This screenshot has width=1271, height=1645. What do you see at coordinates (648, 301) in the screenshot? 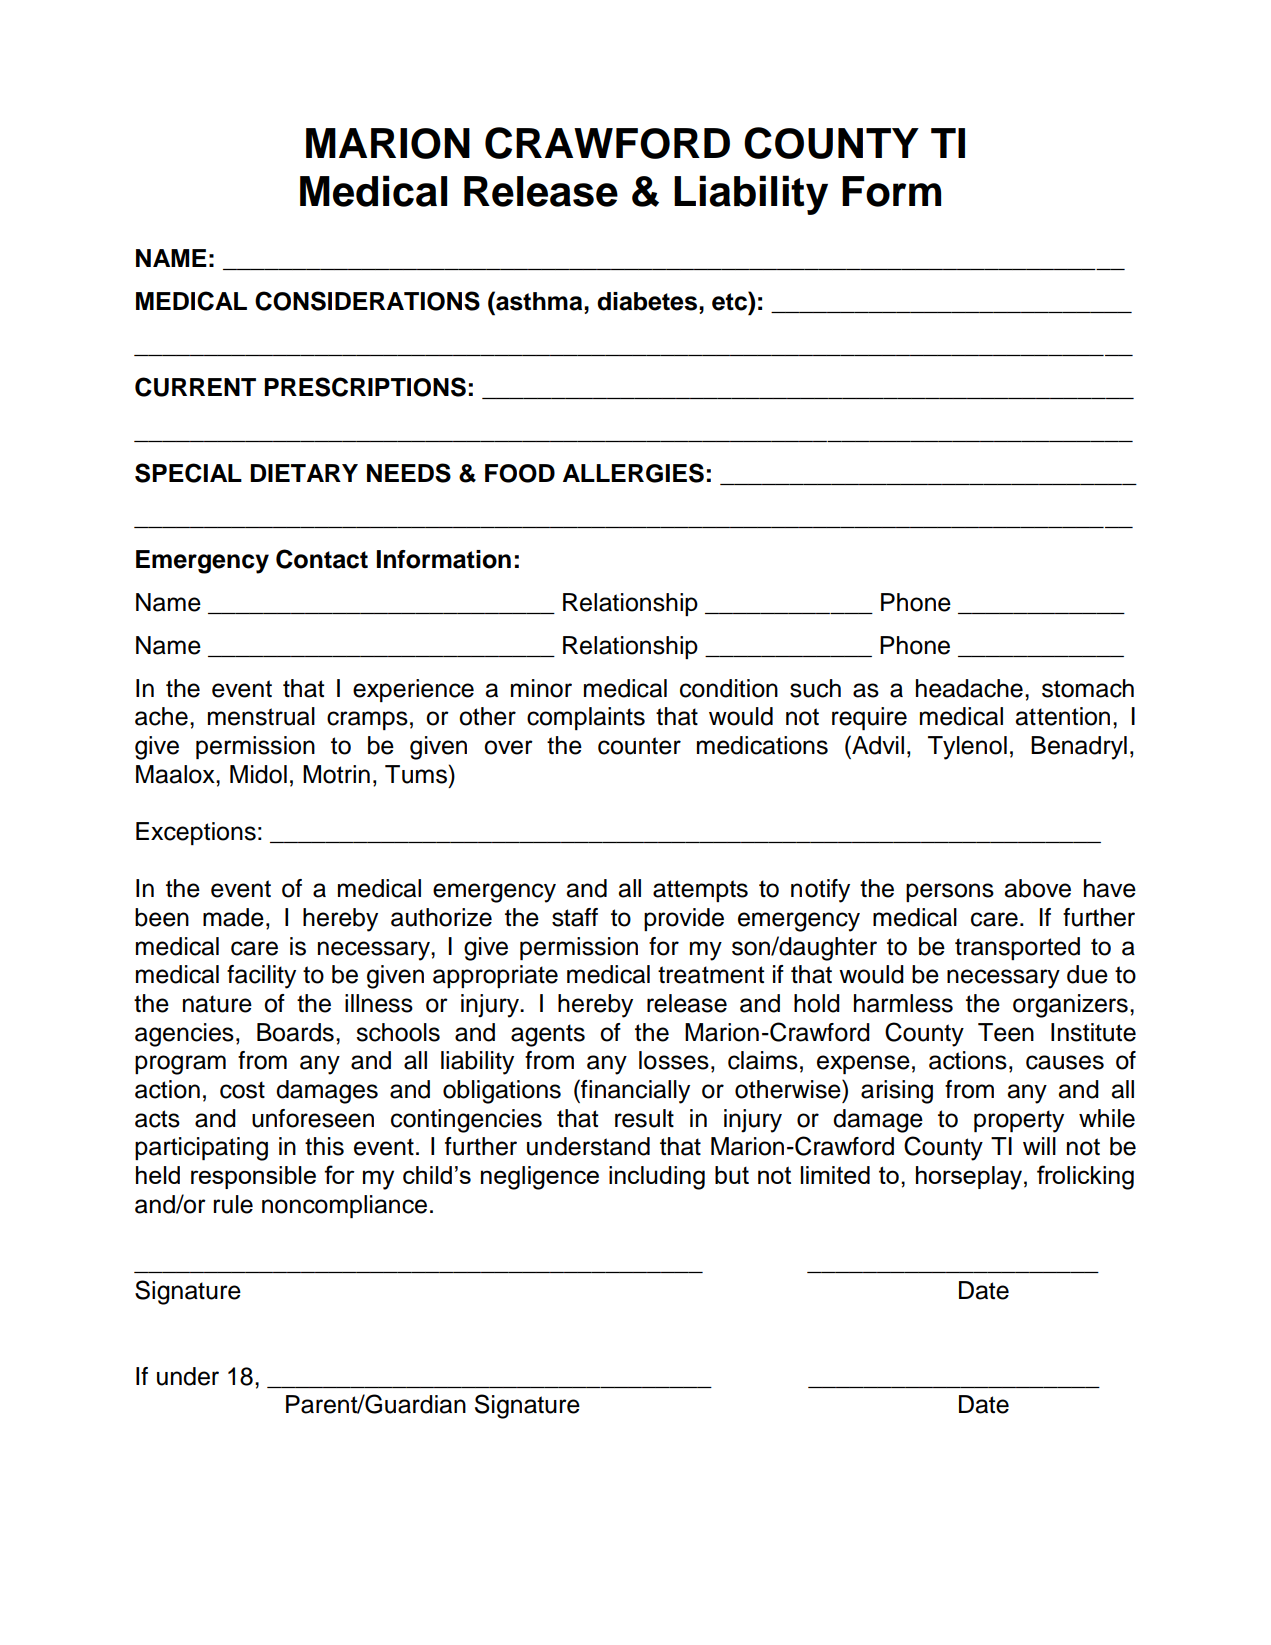
I see `diabetes` at bounding box center [648, 301].
